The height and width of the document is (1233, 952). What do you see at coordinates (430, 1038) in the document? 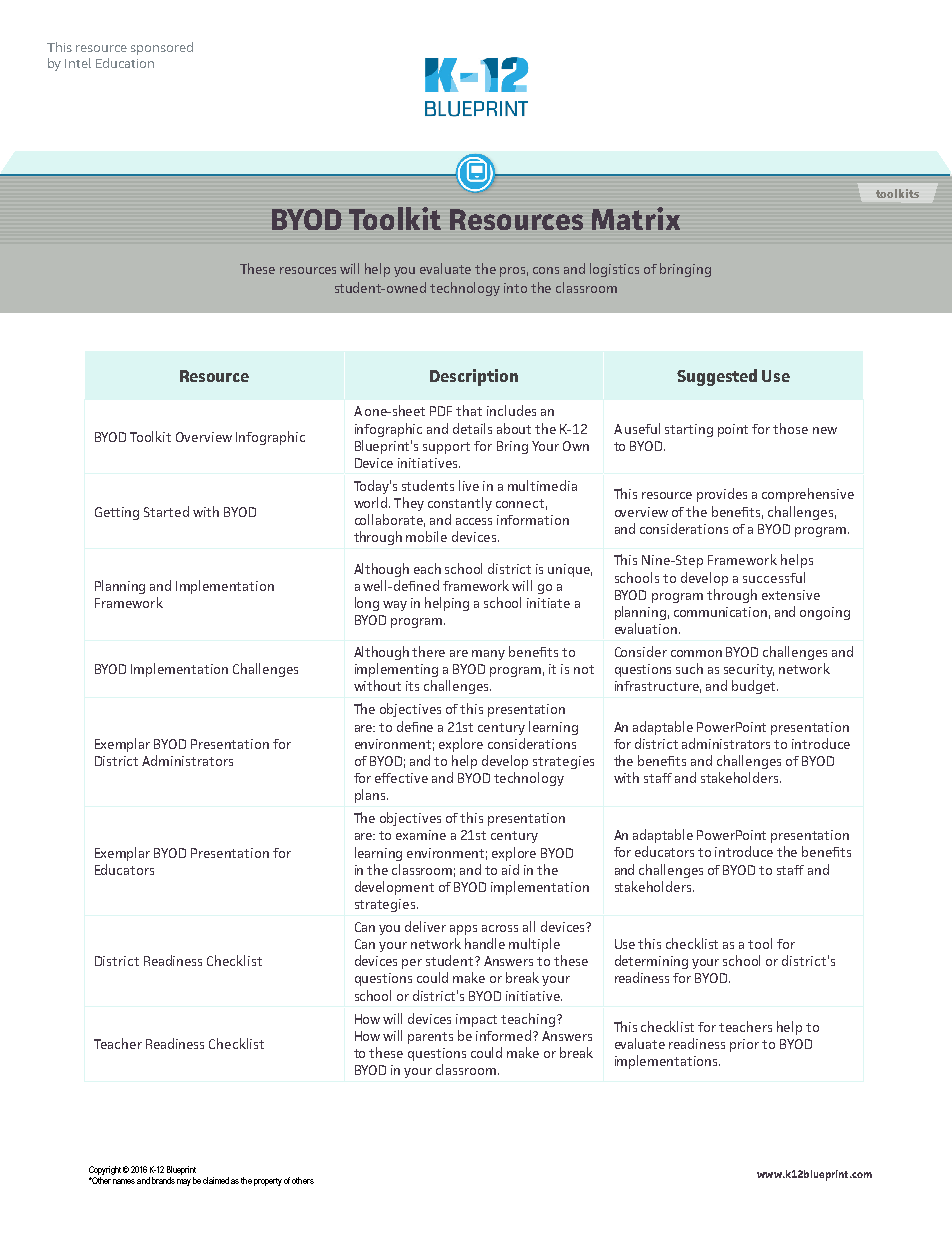
I see `parents` at bounding box center [430, 1038].
